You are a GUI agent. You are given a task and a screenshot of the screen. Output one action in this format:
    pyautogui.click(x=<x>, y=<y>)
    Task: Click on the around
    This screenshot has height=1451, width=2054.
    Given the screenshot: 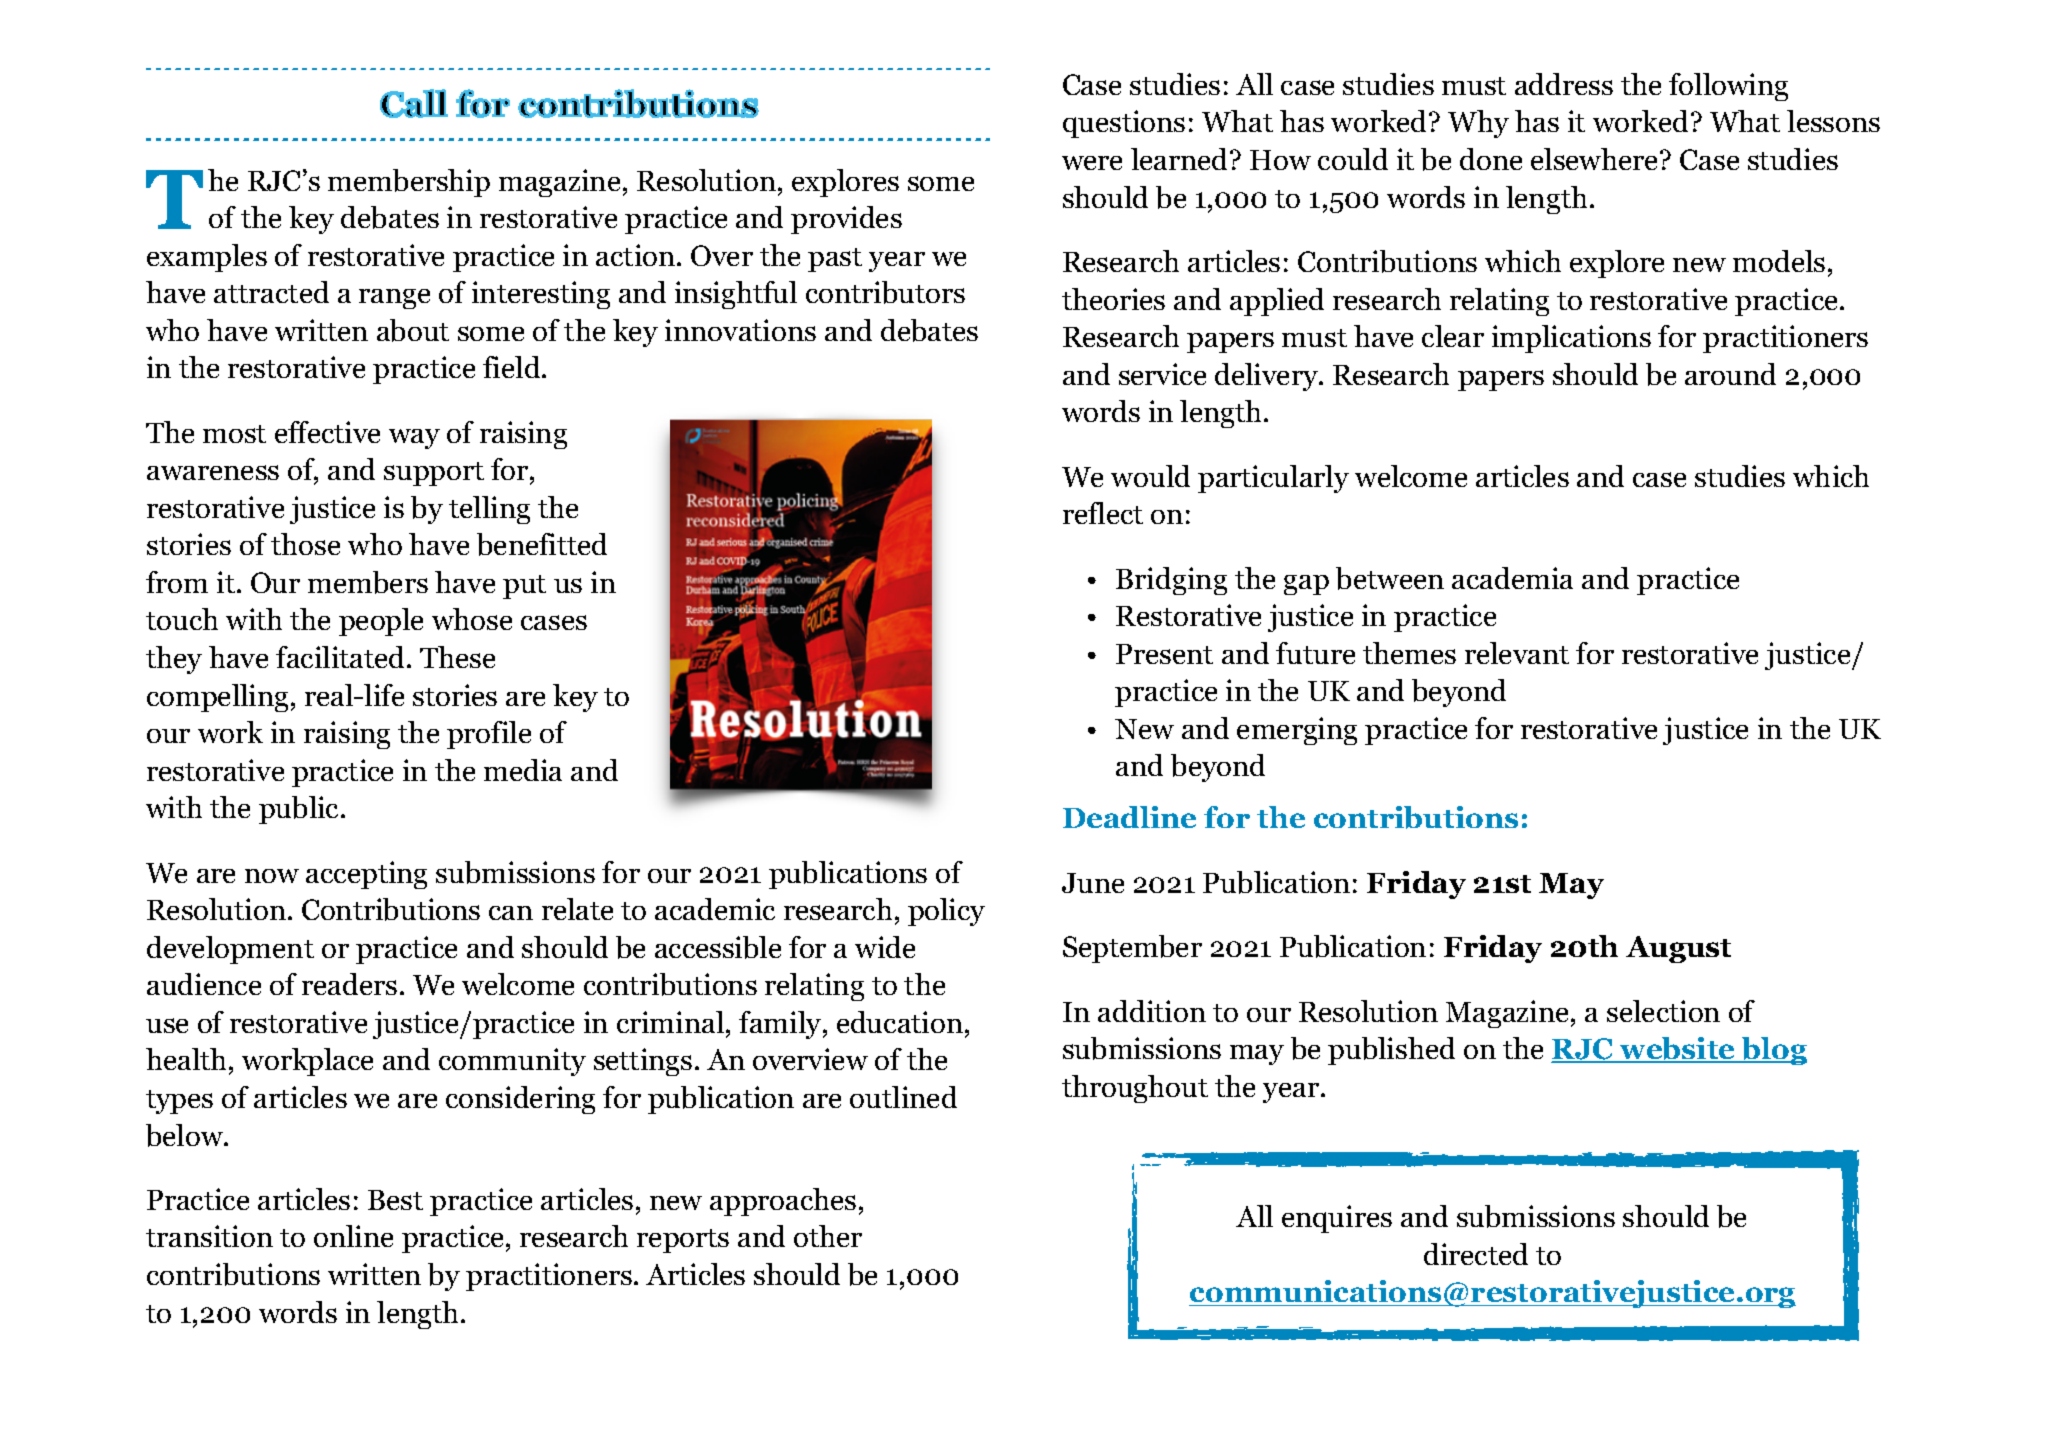 What is the action you would take?
    pyautogui.click(x=1730, y=374)
